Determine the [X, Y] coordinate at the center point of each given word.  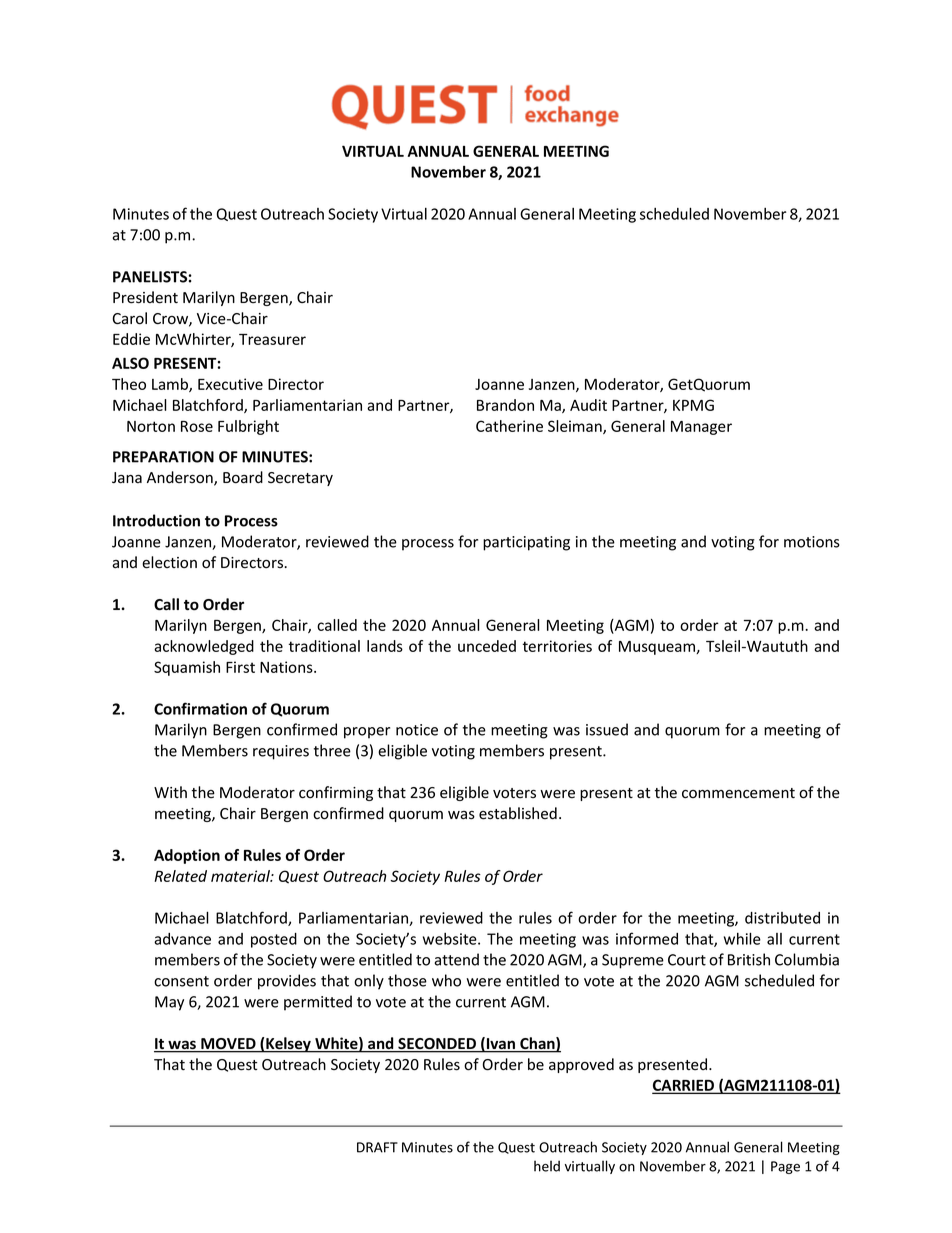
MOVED [228, 1045]
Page [785, 1167]
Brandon [505, 405]
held [547, 1166]
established [518, 813]
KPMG [693, 405]
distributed [782, 918]
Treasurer [272, 339]
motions [812, 542]
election [169, 562]
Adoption [187, 856]
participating [526, 543]
